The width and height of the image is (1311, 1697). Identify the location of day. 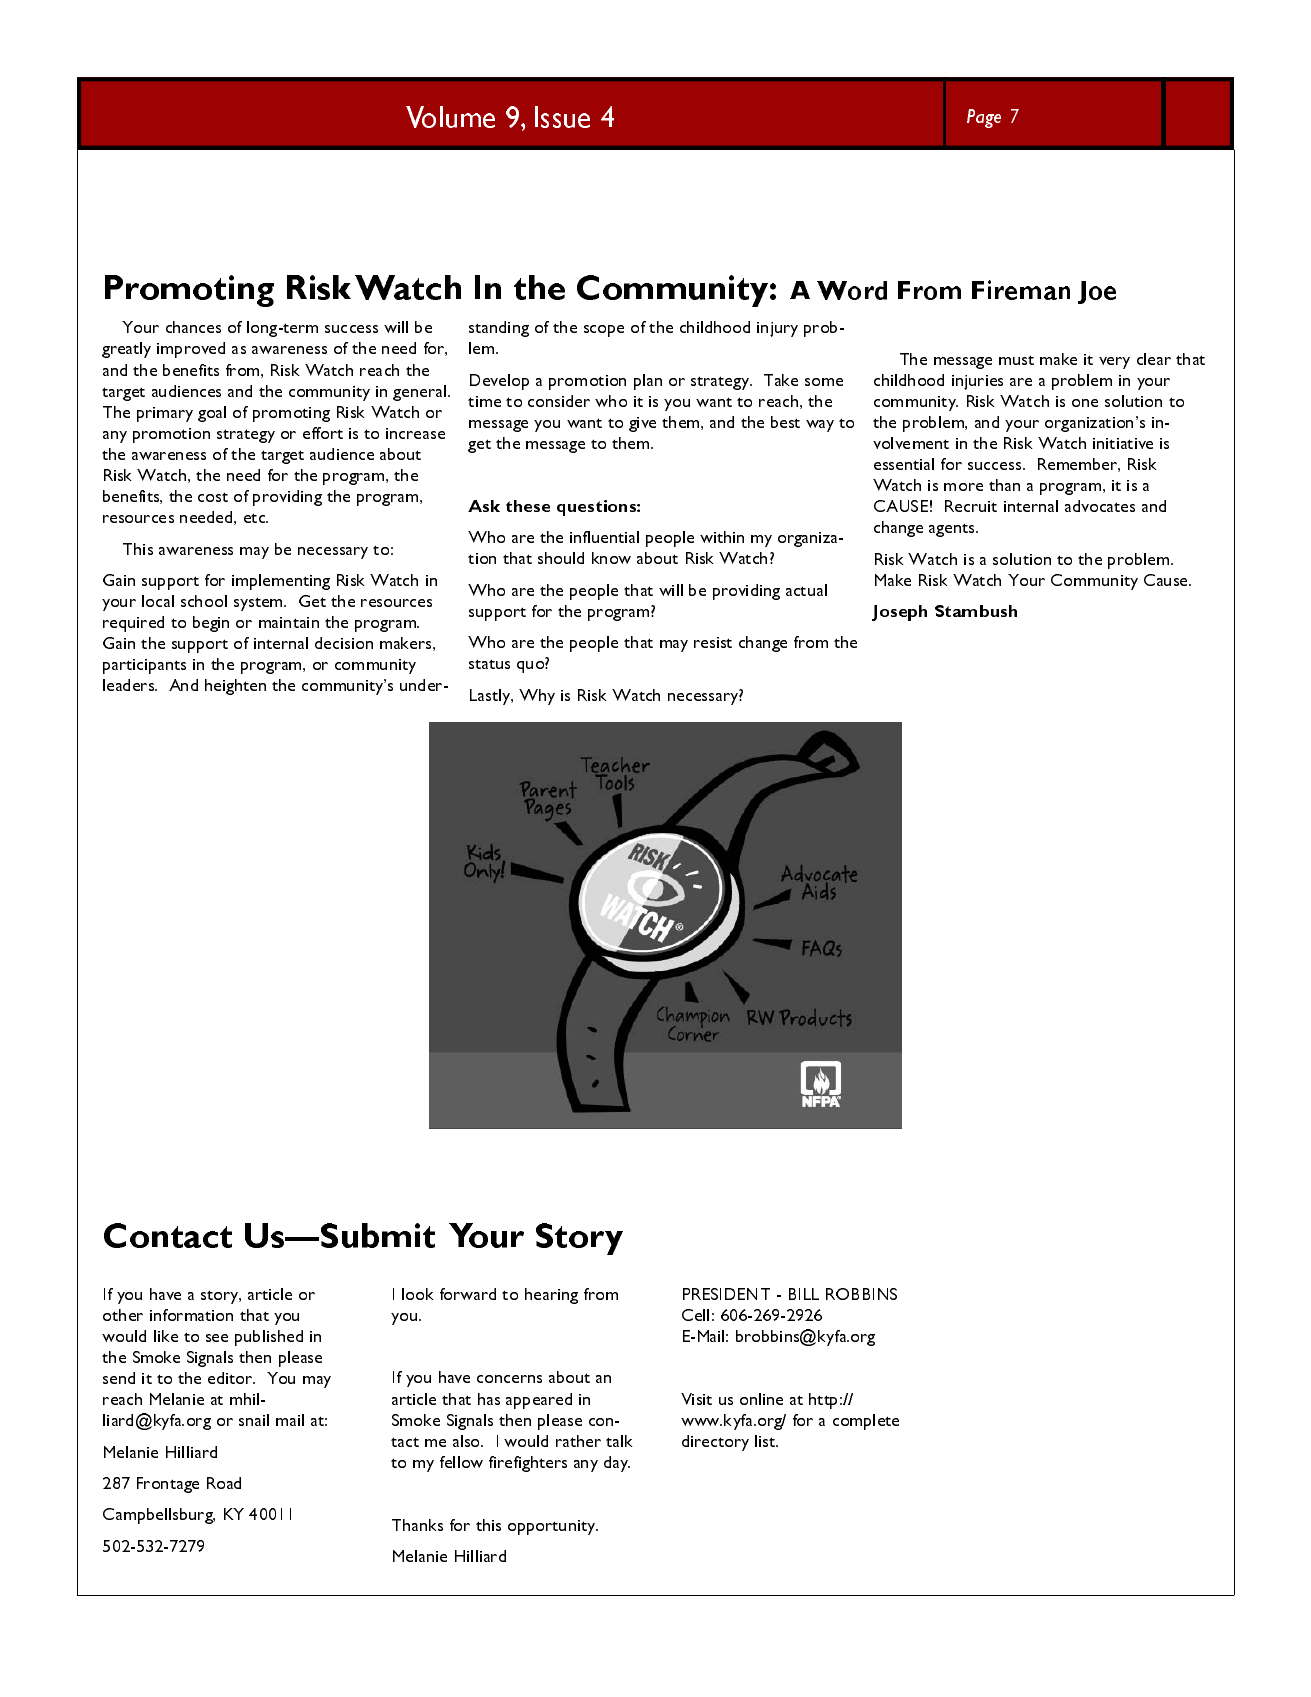
(617, 1464).
